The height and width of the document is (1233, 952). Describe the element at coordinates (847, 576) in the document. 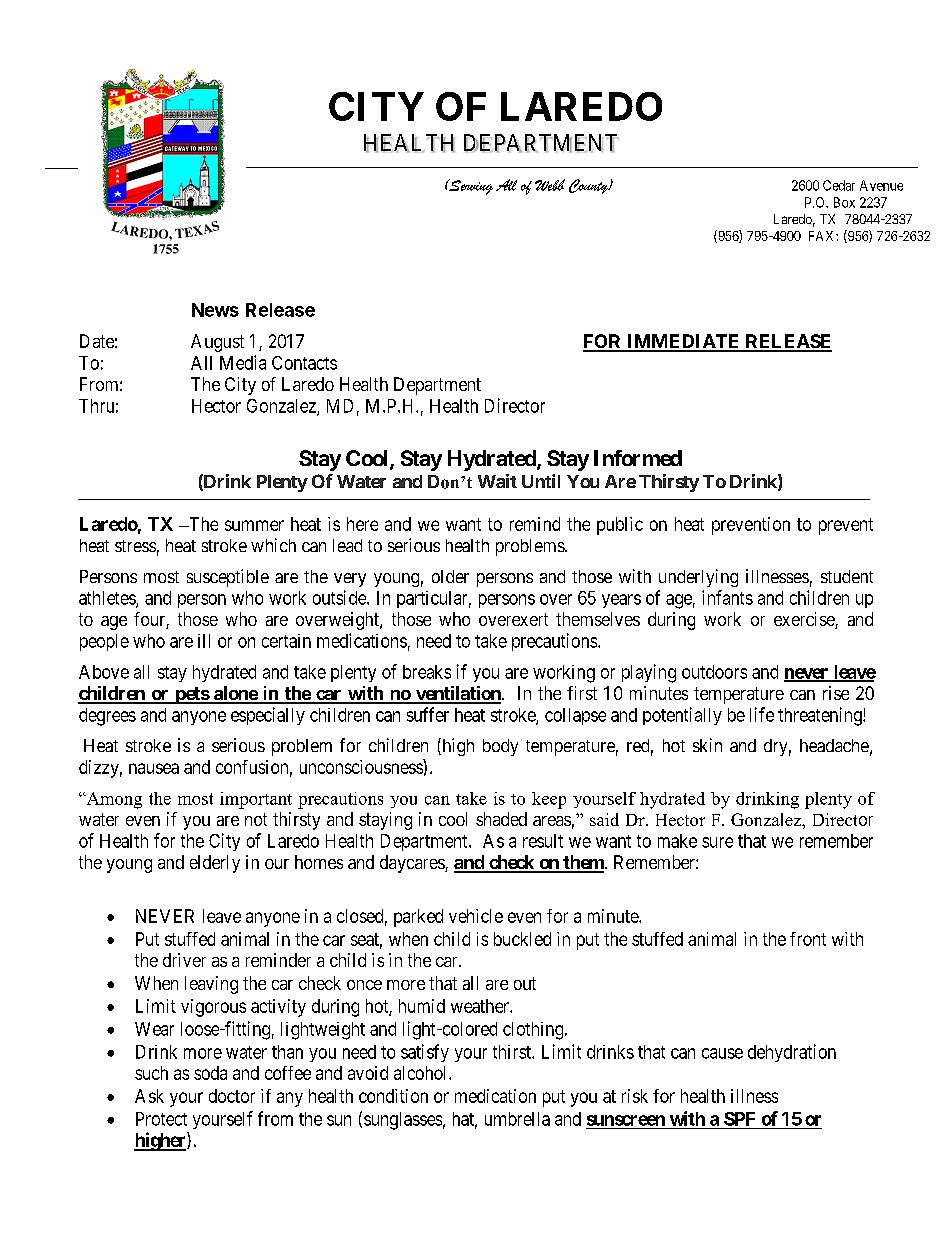

I see `student` at that location.
